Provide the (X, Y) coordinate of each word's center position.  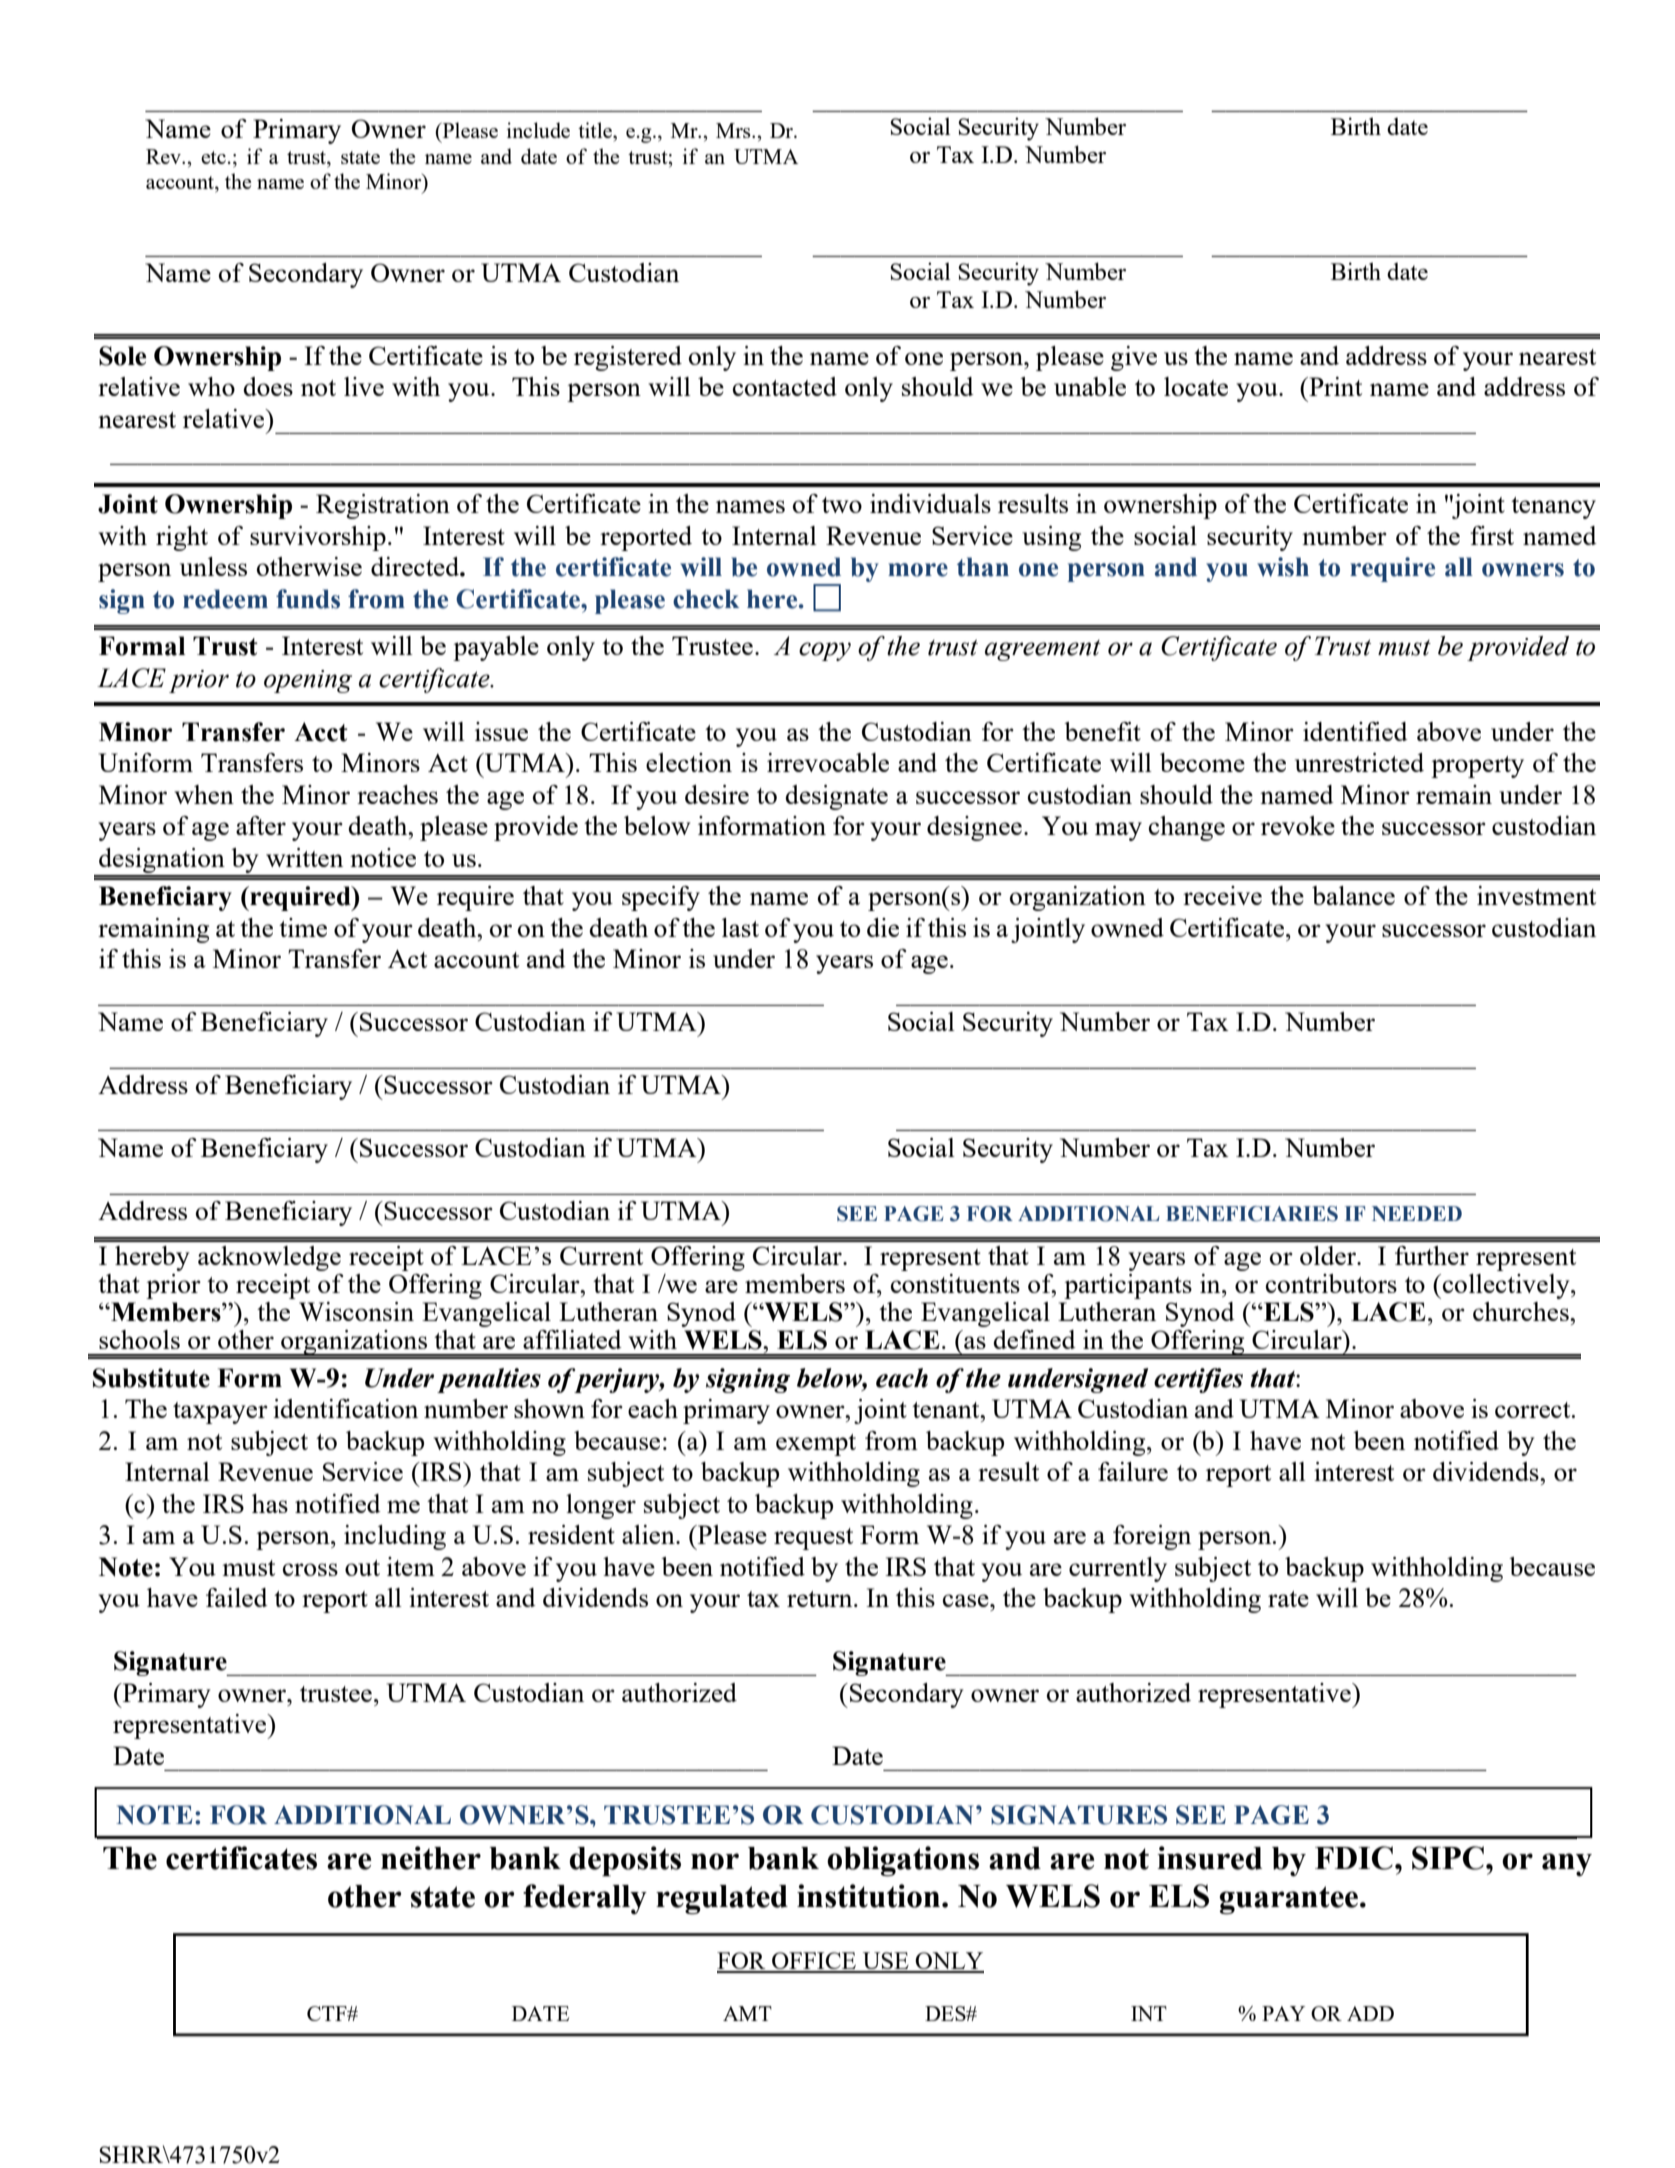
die (883, 927)
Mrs (734, 130)
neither (431, 1858)
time (303, 927)
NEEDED (1417, 1213)
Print (1334, 386)
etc (213, 157)
